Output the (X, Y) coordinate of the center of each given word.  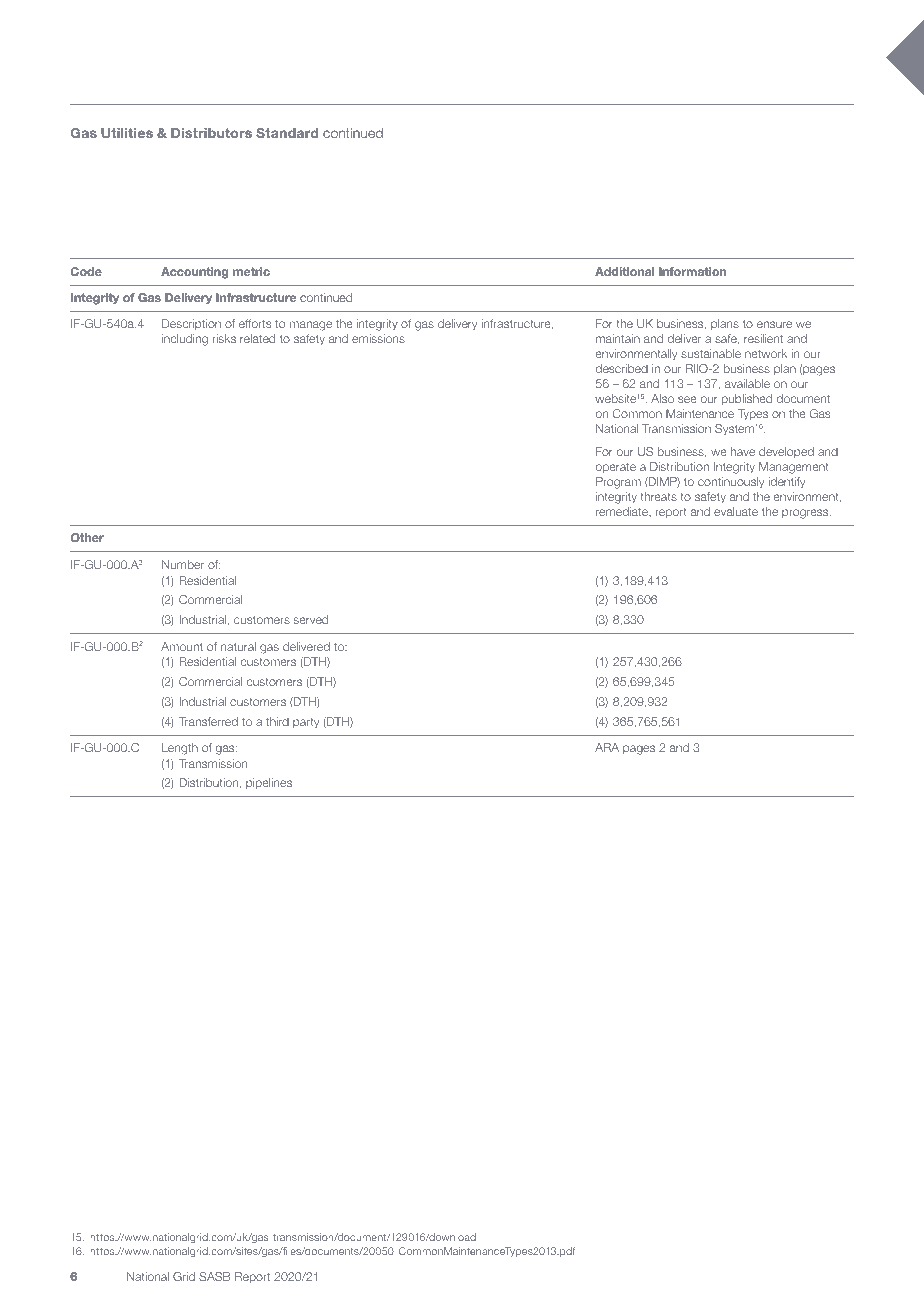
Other (87, 537)
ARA (607, 747)
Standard (287, 133)
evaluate (736, 511)
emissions (378, 338)
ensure (774, 324)
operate (616, 468)
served (311, 619)
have (743, 451)
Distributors (211, 133)
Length (180, 749)
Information (692, 271)
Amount (182, 646)
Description (191, 324)
